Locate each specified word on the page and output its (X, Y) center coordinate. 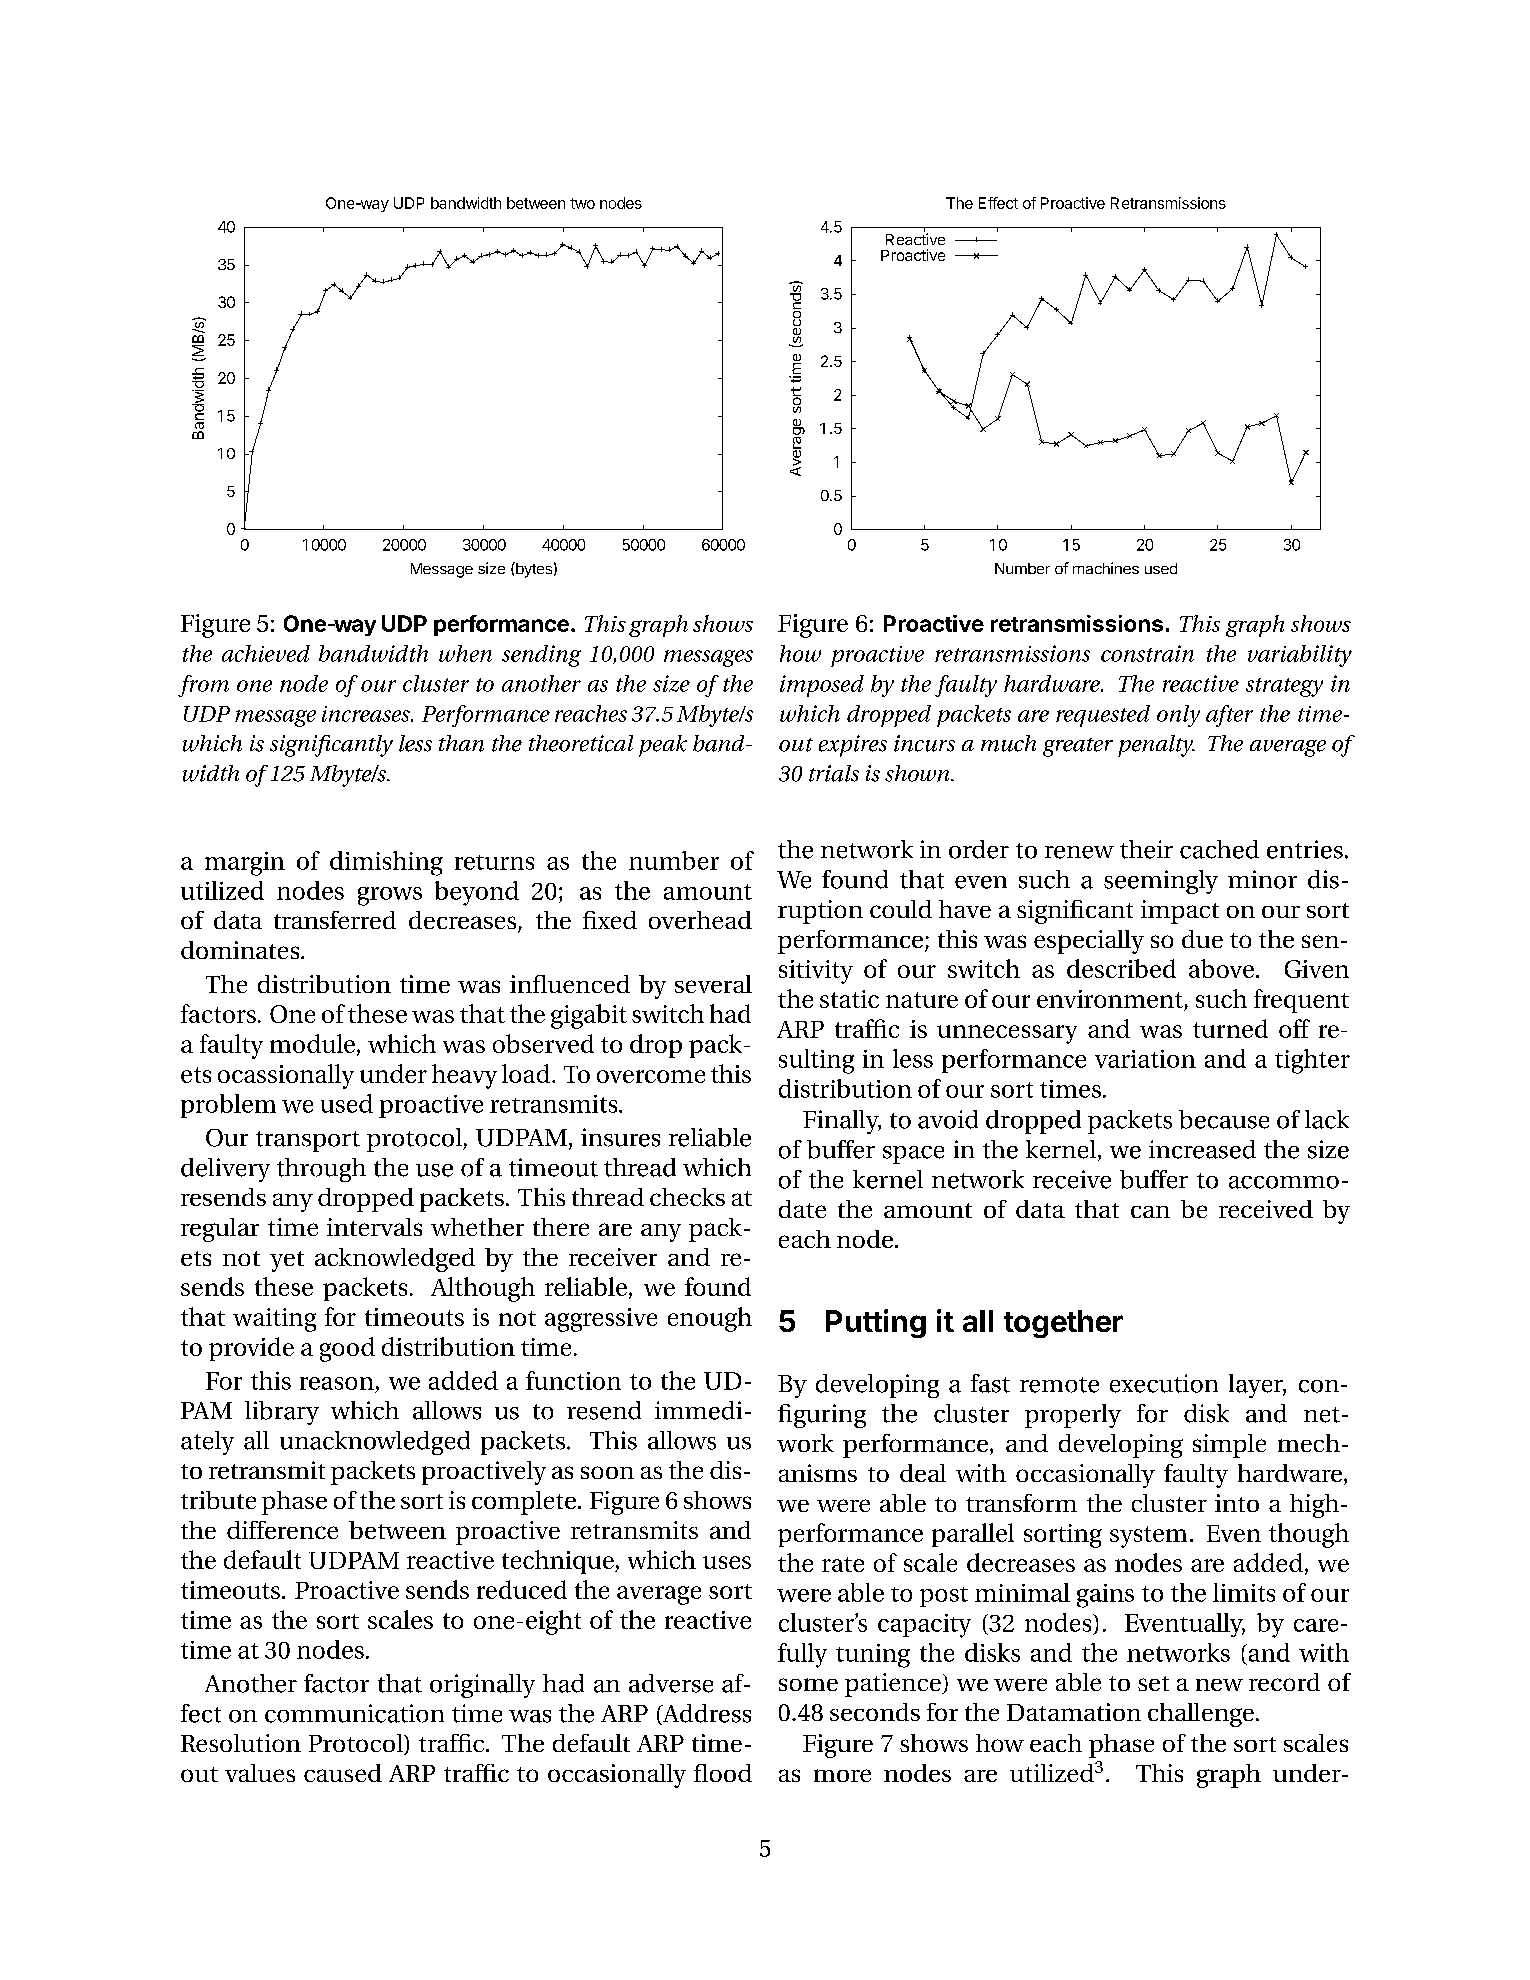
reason (337, 1383)
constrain (1147, 653)
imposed (822, 686)
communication (354, 1713)
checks (687, 1197)
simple (1229, 1446)
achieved (266, 653)
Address (705, 1714)
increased (1202, 1149)
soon (607, 1472)
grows (390, 896)
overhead (700, 920)
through (321, 1170)
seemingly (1161, 882)
